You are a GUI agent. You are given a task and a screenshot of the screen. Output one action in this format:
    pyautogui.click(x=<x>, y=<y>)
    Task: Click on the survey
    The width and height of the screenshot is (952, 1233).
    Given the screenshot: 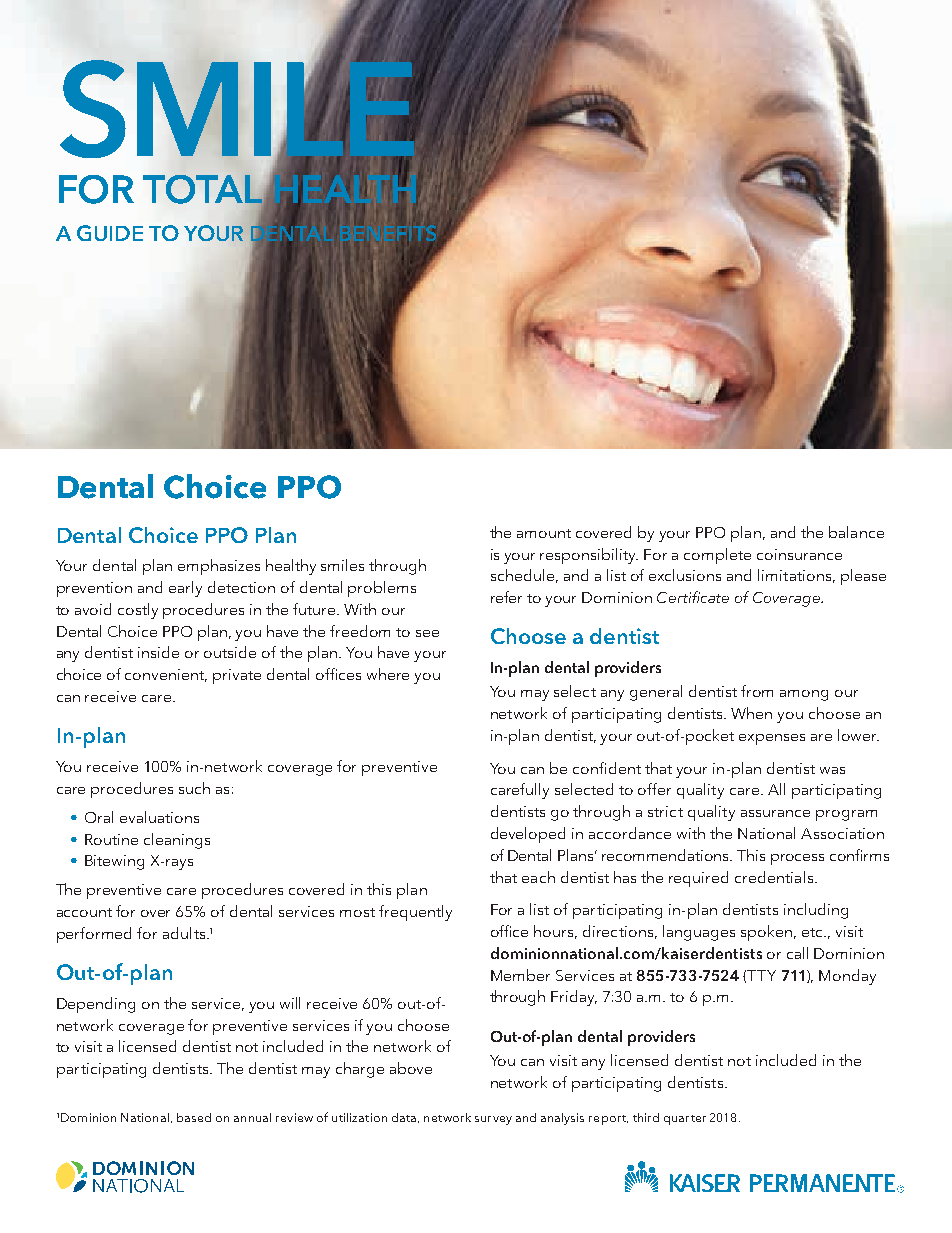 What is the action you would take?
    pyautogui.click(x=493, y=1120)
